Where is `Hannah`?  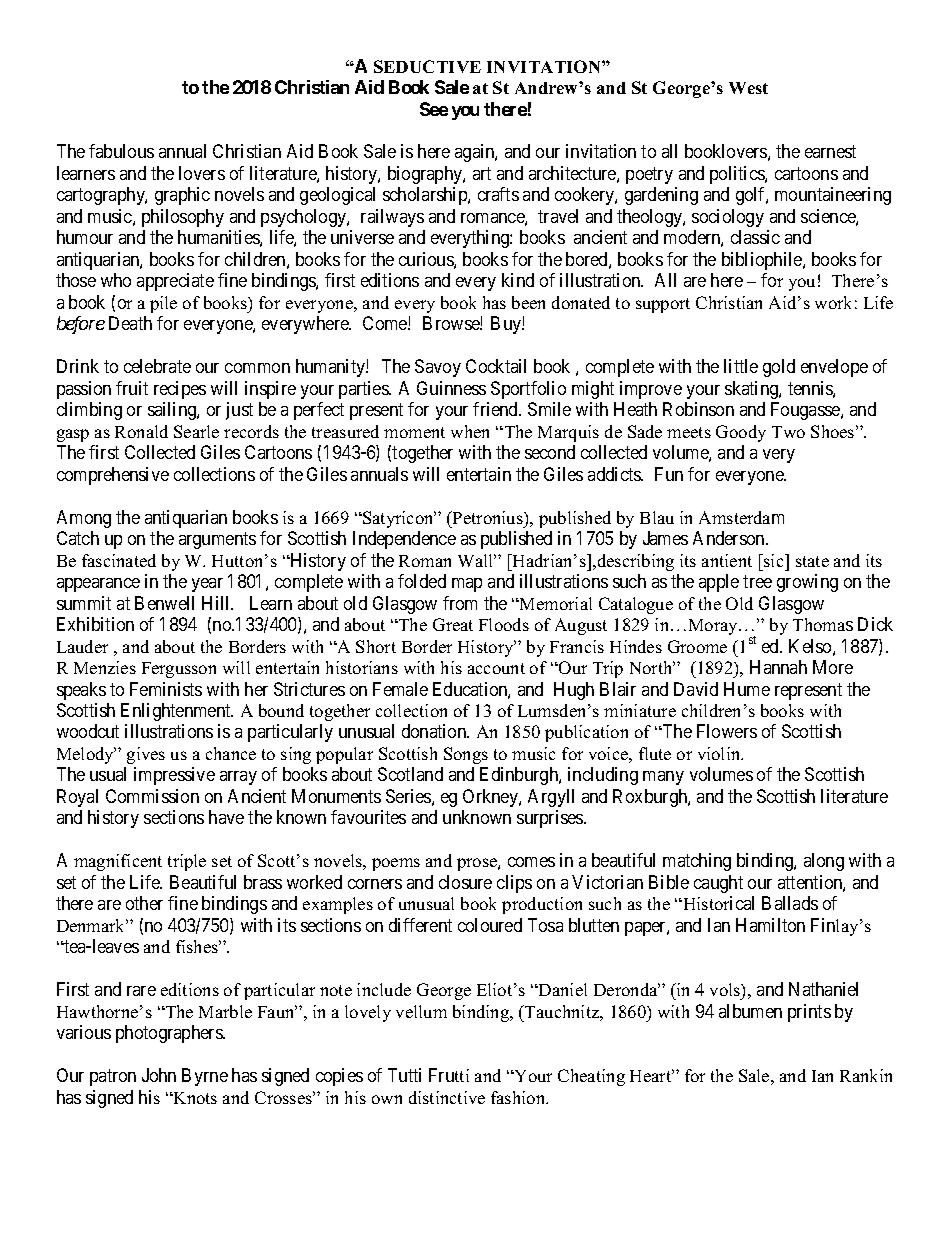 Hannah is located at coordinates (778, 667).
